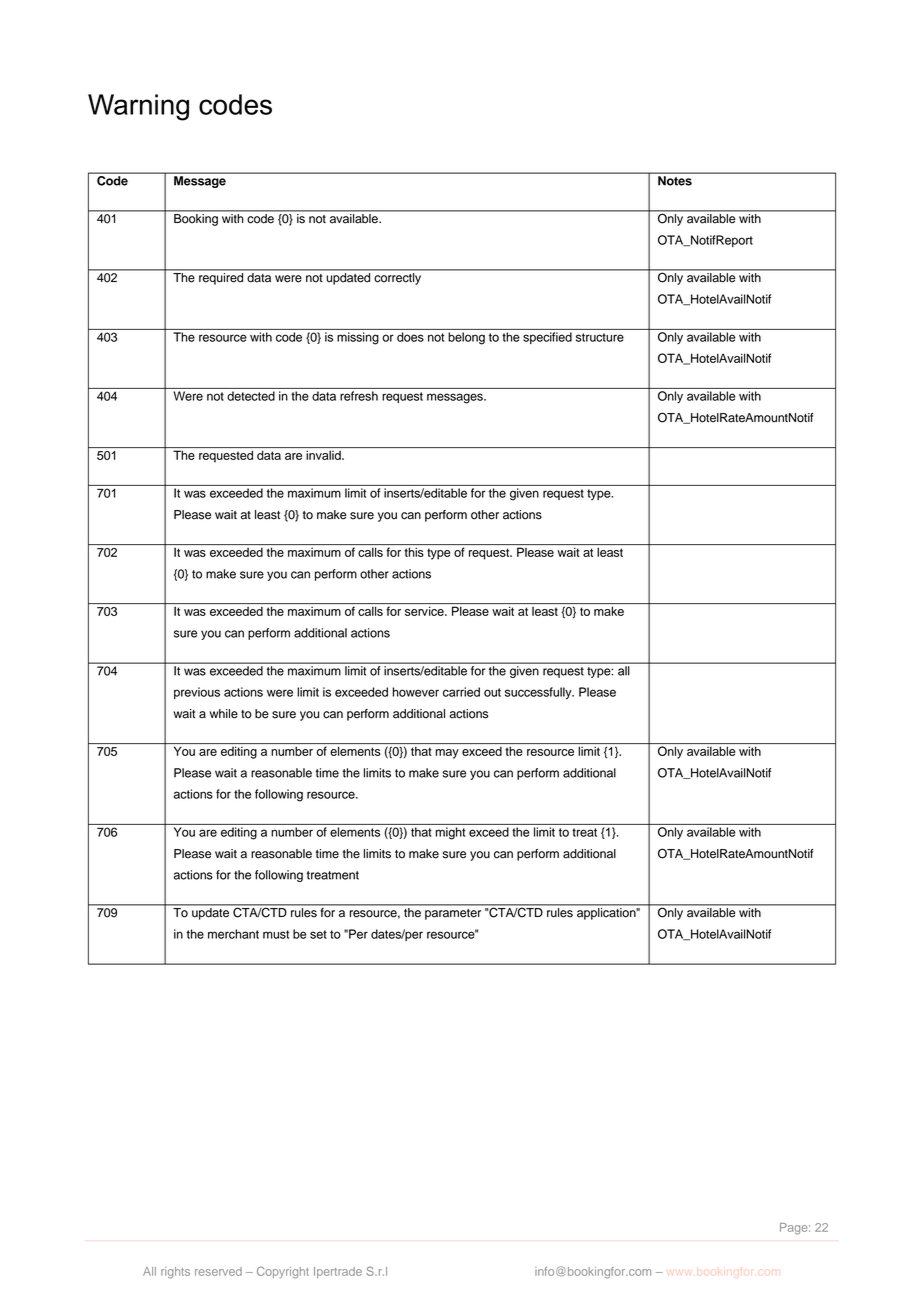 The height and width of the page is (1308, 924). Describe the element at coordinates (283, 1272) in the page. I see `Copyright` at that location.
